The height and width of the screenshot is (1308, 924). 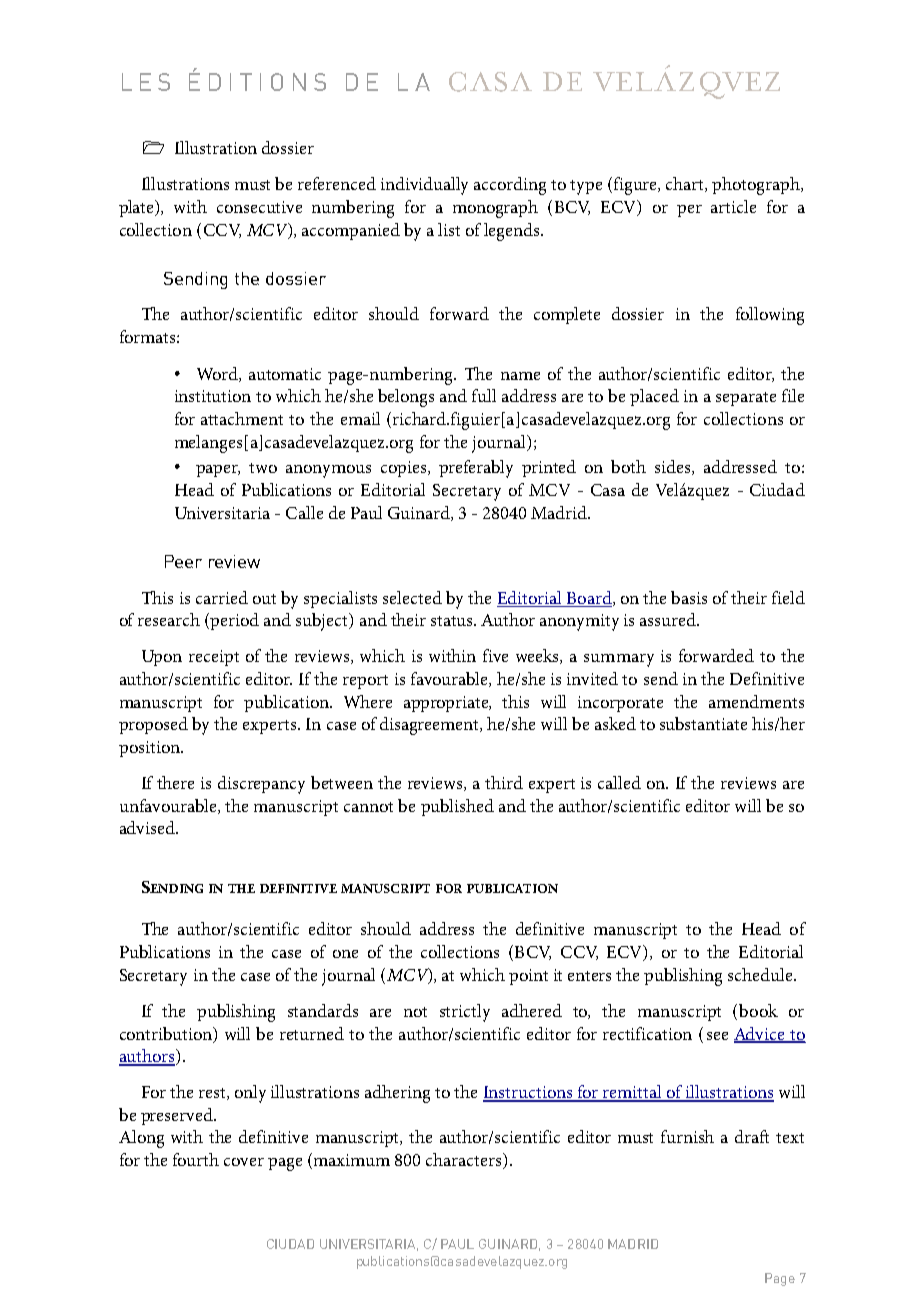 I want to click on monograph, so click(x=495, y=209).
